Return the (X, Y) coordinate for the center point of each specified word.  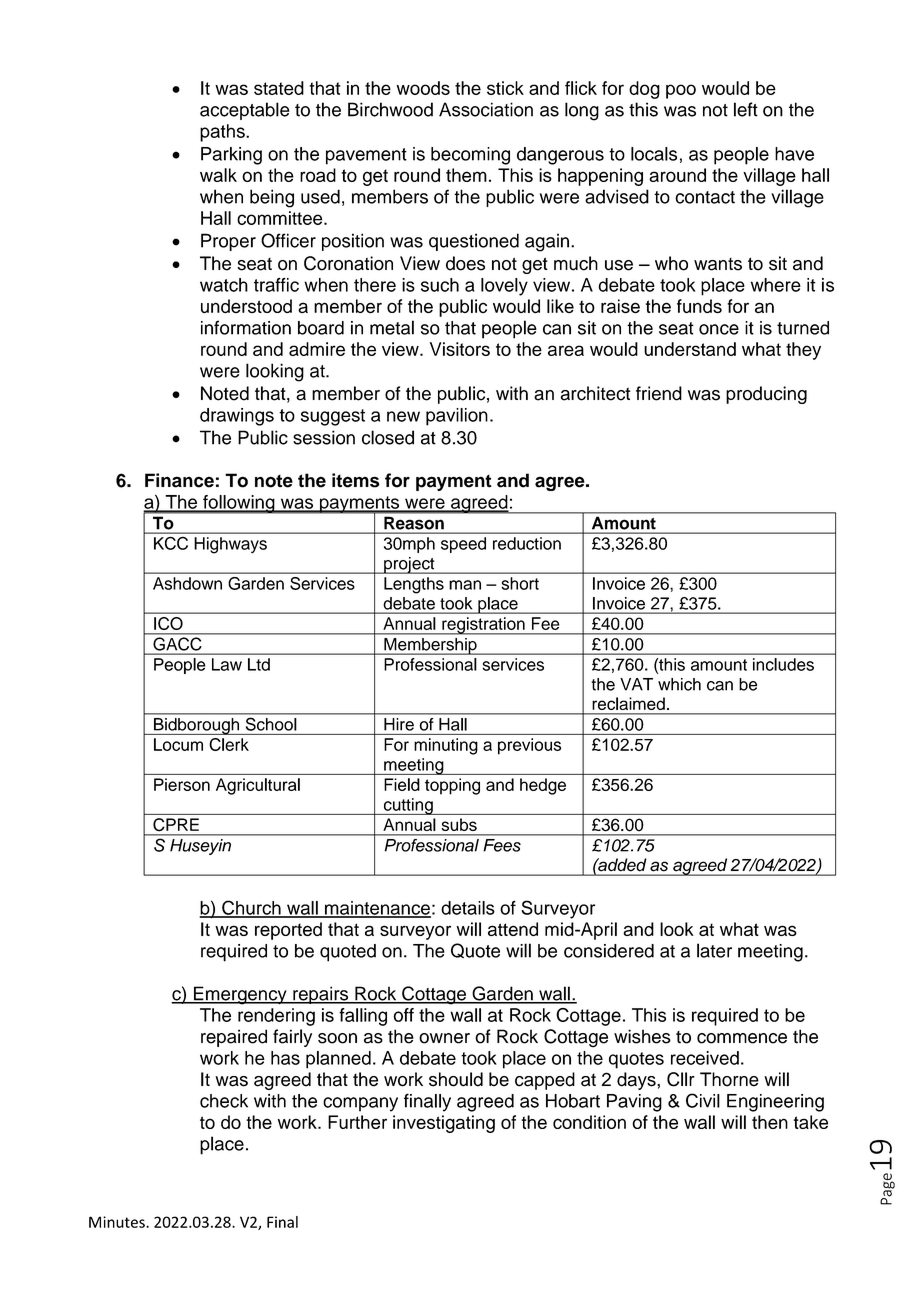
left (746, 109)
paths (223, 133)
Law (227, 664)
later (714, 950)
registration (483, 626)
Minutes (118, 1222)
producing (766, 395)
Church (251, 908)
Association (486, 109)
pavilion (457, 417)
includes (783, 664)
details (468, 908)
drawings (237, 417)
